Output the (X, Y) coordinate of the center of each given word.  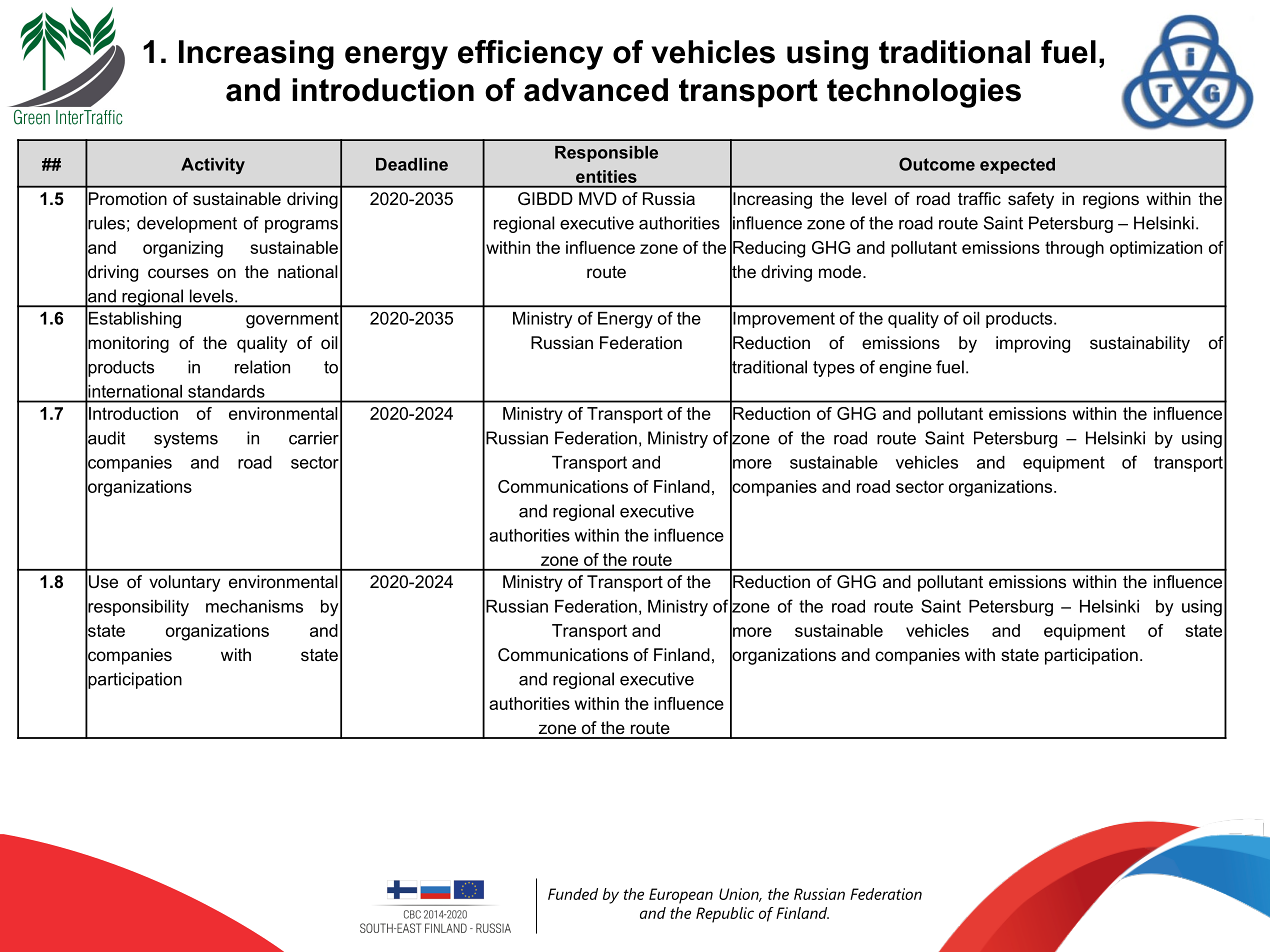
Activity (213, 166)
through (1074, 249)
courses (178, 273)
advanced (596, 90)
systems (186, 440)
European (681, 896)
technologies (924, 93)
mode (841, 271)
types (834, 369)
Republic (725, 915)
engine (905, 368)
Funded (573, 894)
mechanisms (254, 606)
